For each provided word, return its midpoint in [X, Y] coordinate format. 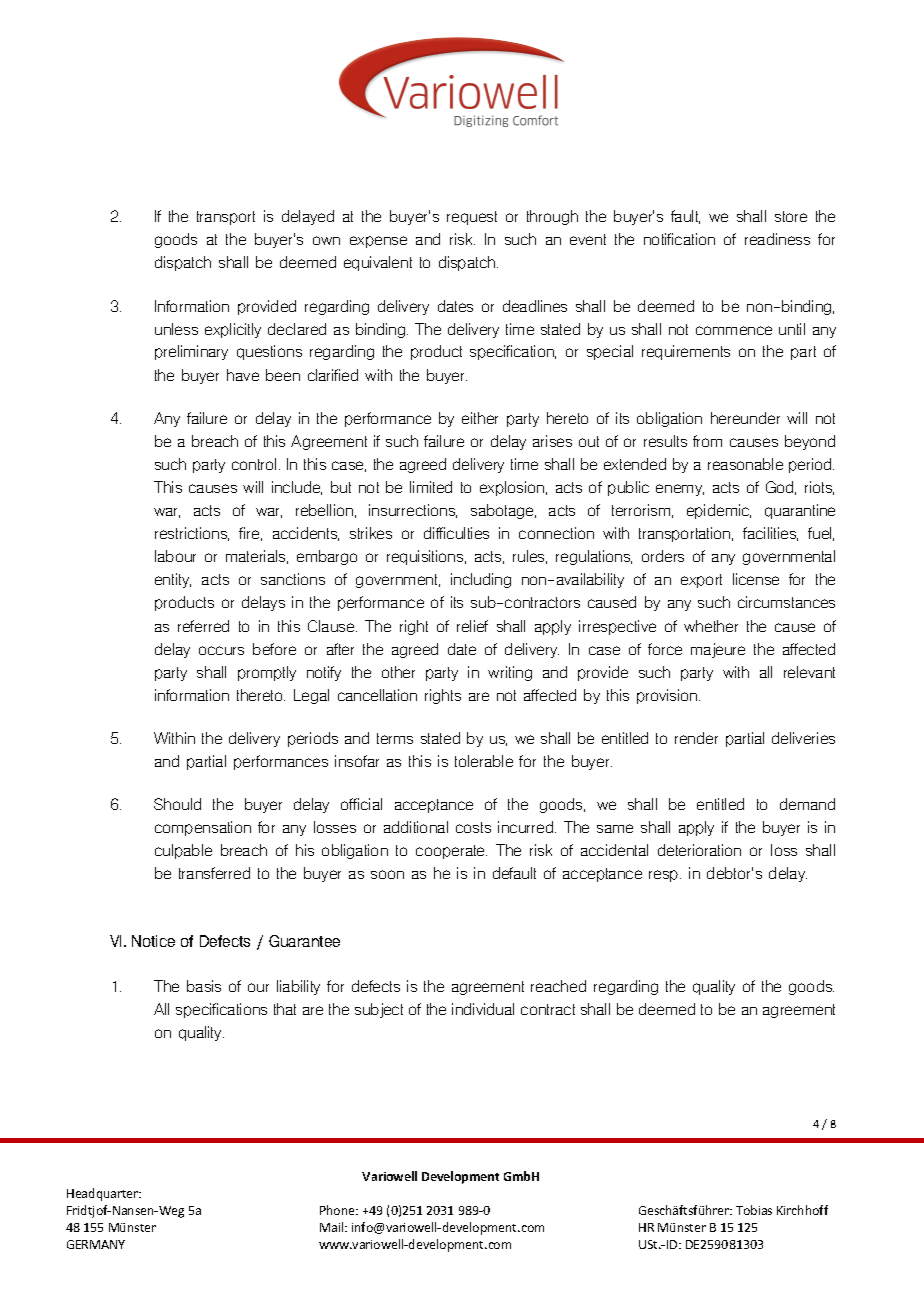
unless [176, 329]
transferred [214, 873]
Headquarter [104, 1194]
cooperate [451, 852]
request [472, 218]
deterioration [699, 850]
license [756, 579]
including [481, 580]
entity [173, 580]
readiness [777, 239]
